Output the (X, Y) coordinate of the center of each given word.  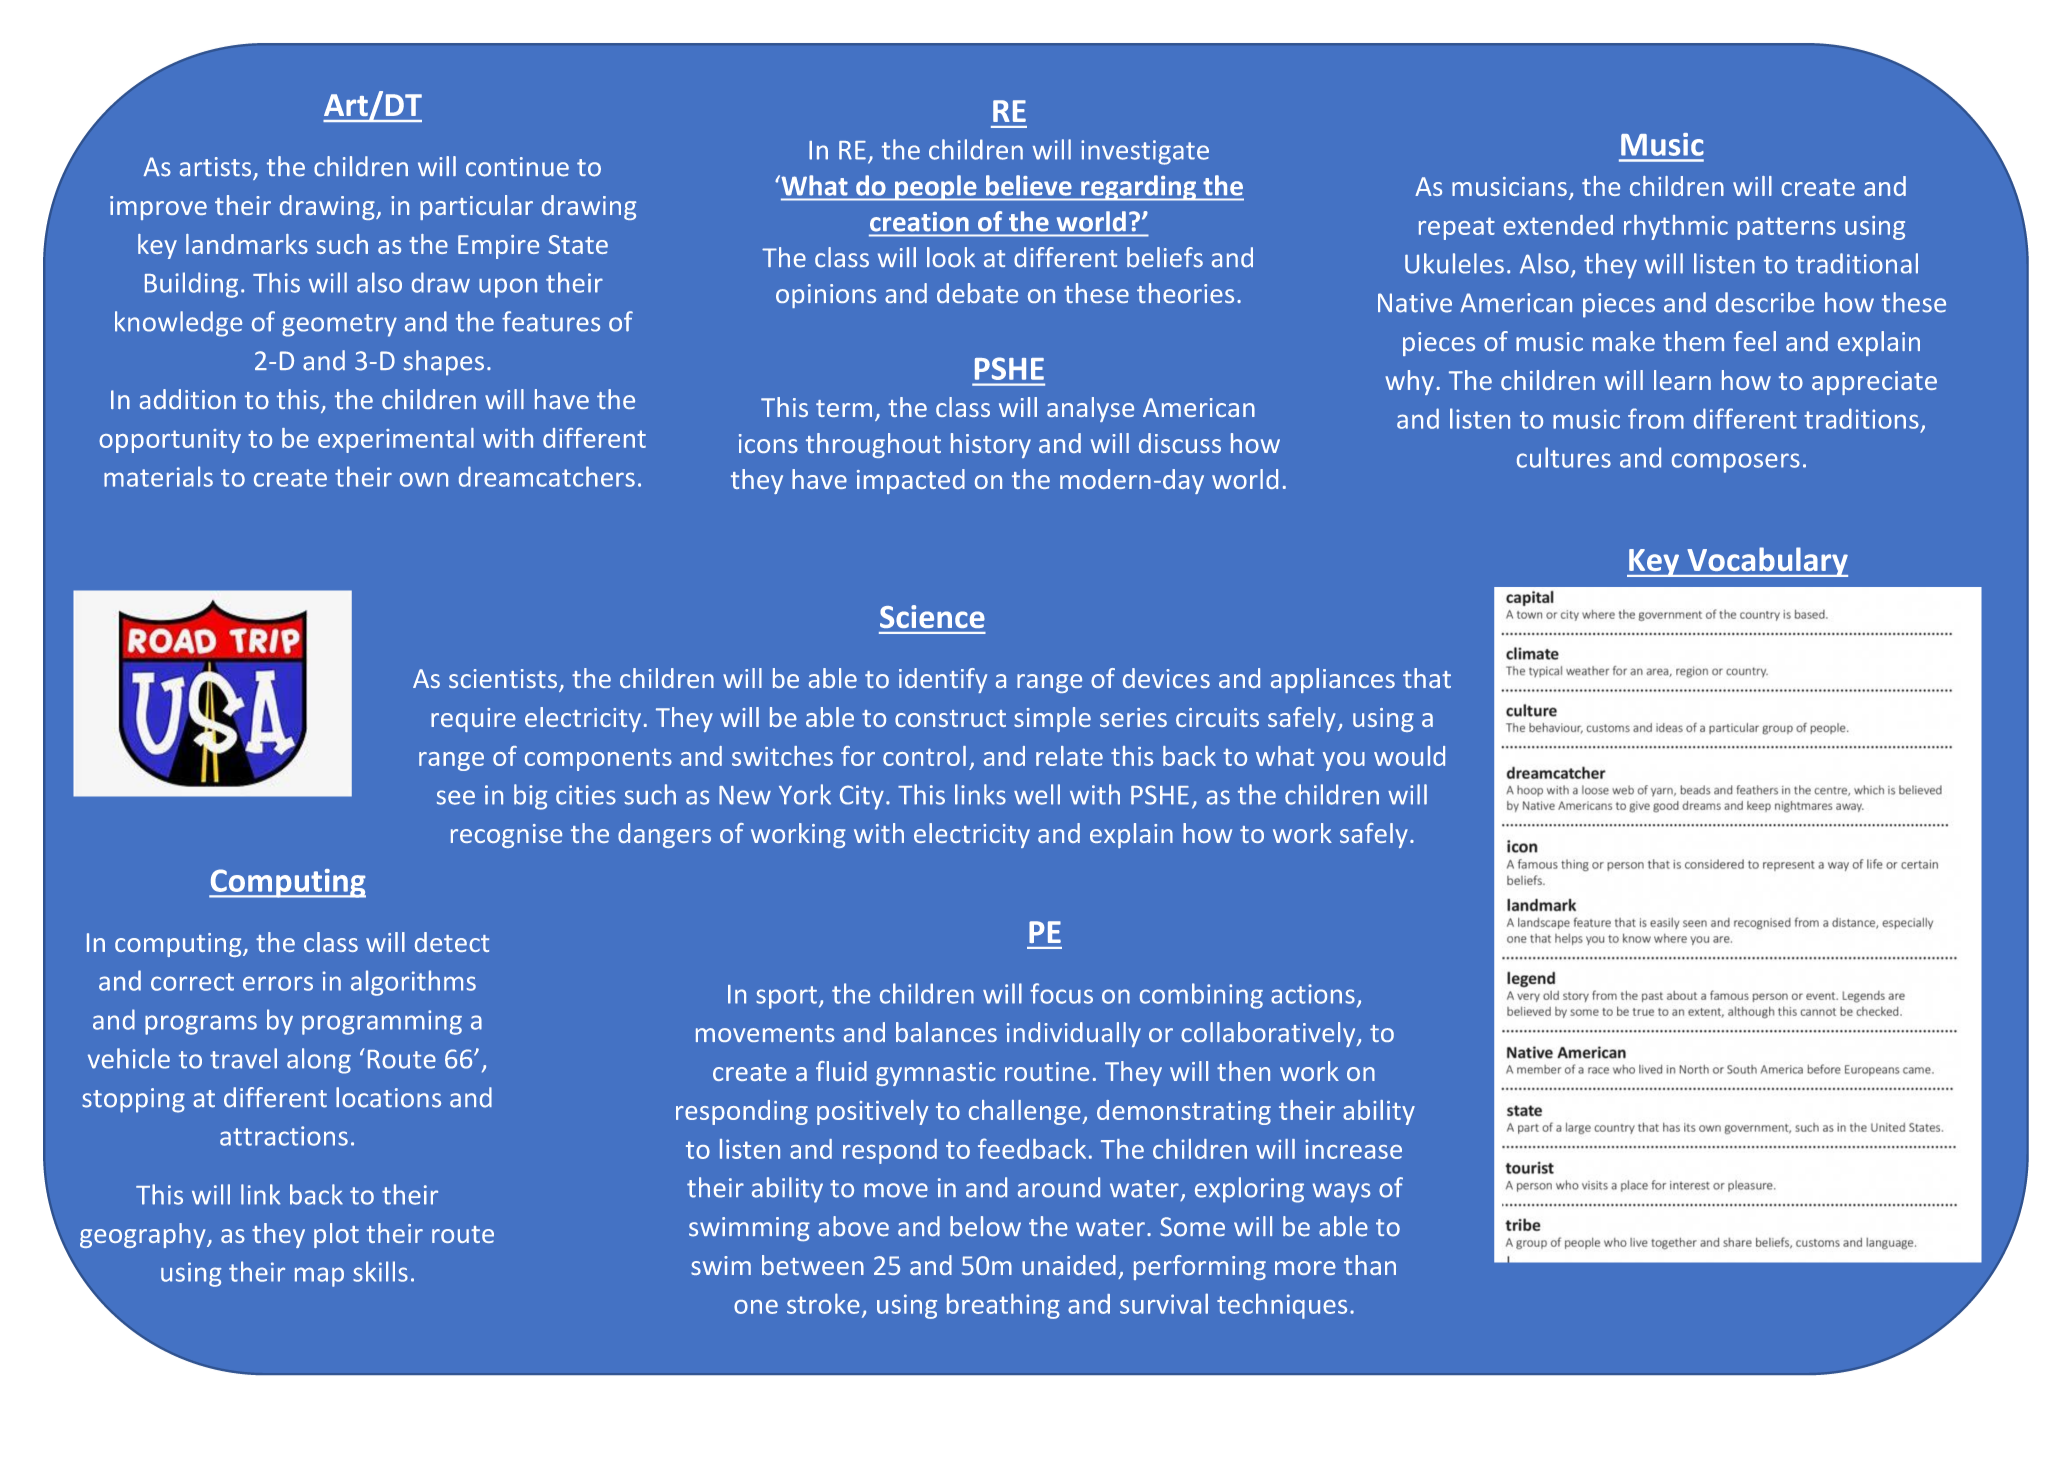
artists (215, 167)
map (319, 1277)
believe (1028, 185)
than (1370, 1265)
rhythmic (1676, 227)
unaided (1069, 1265)
